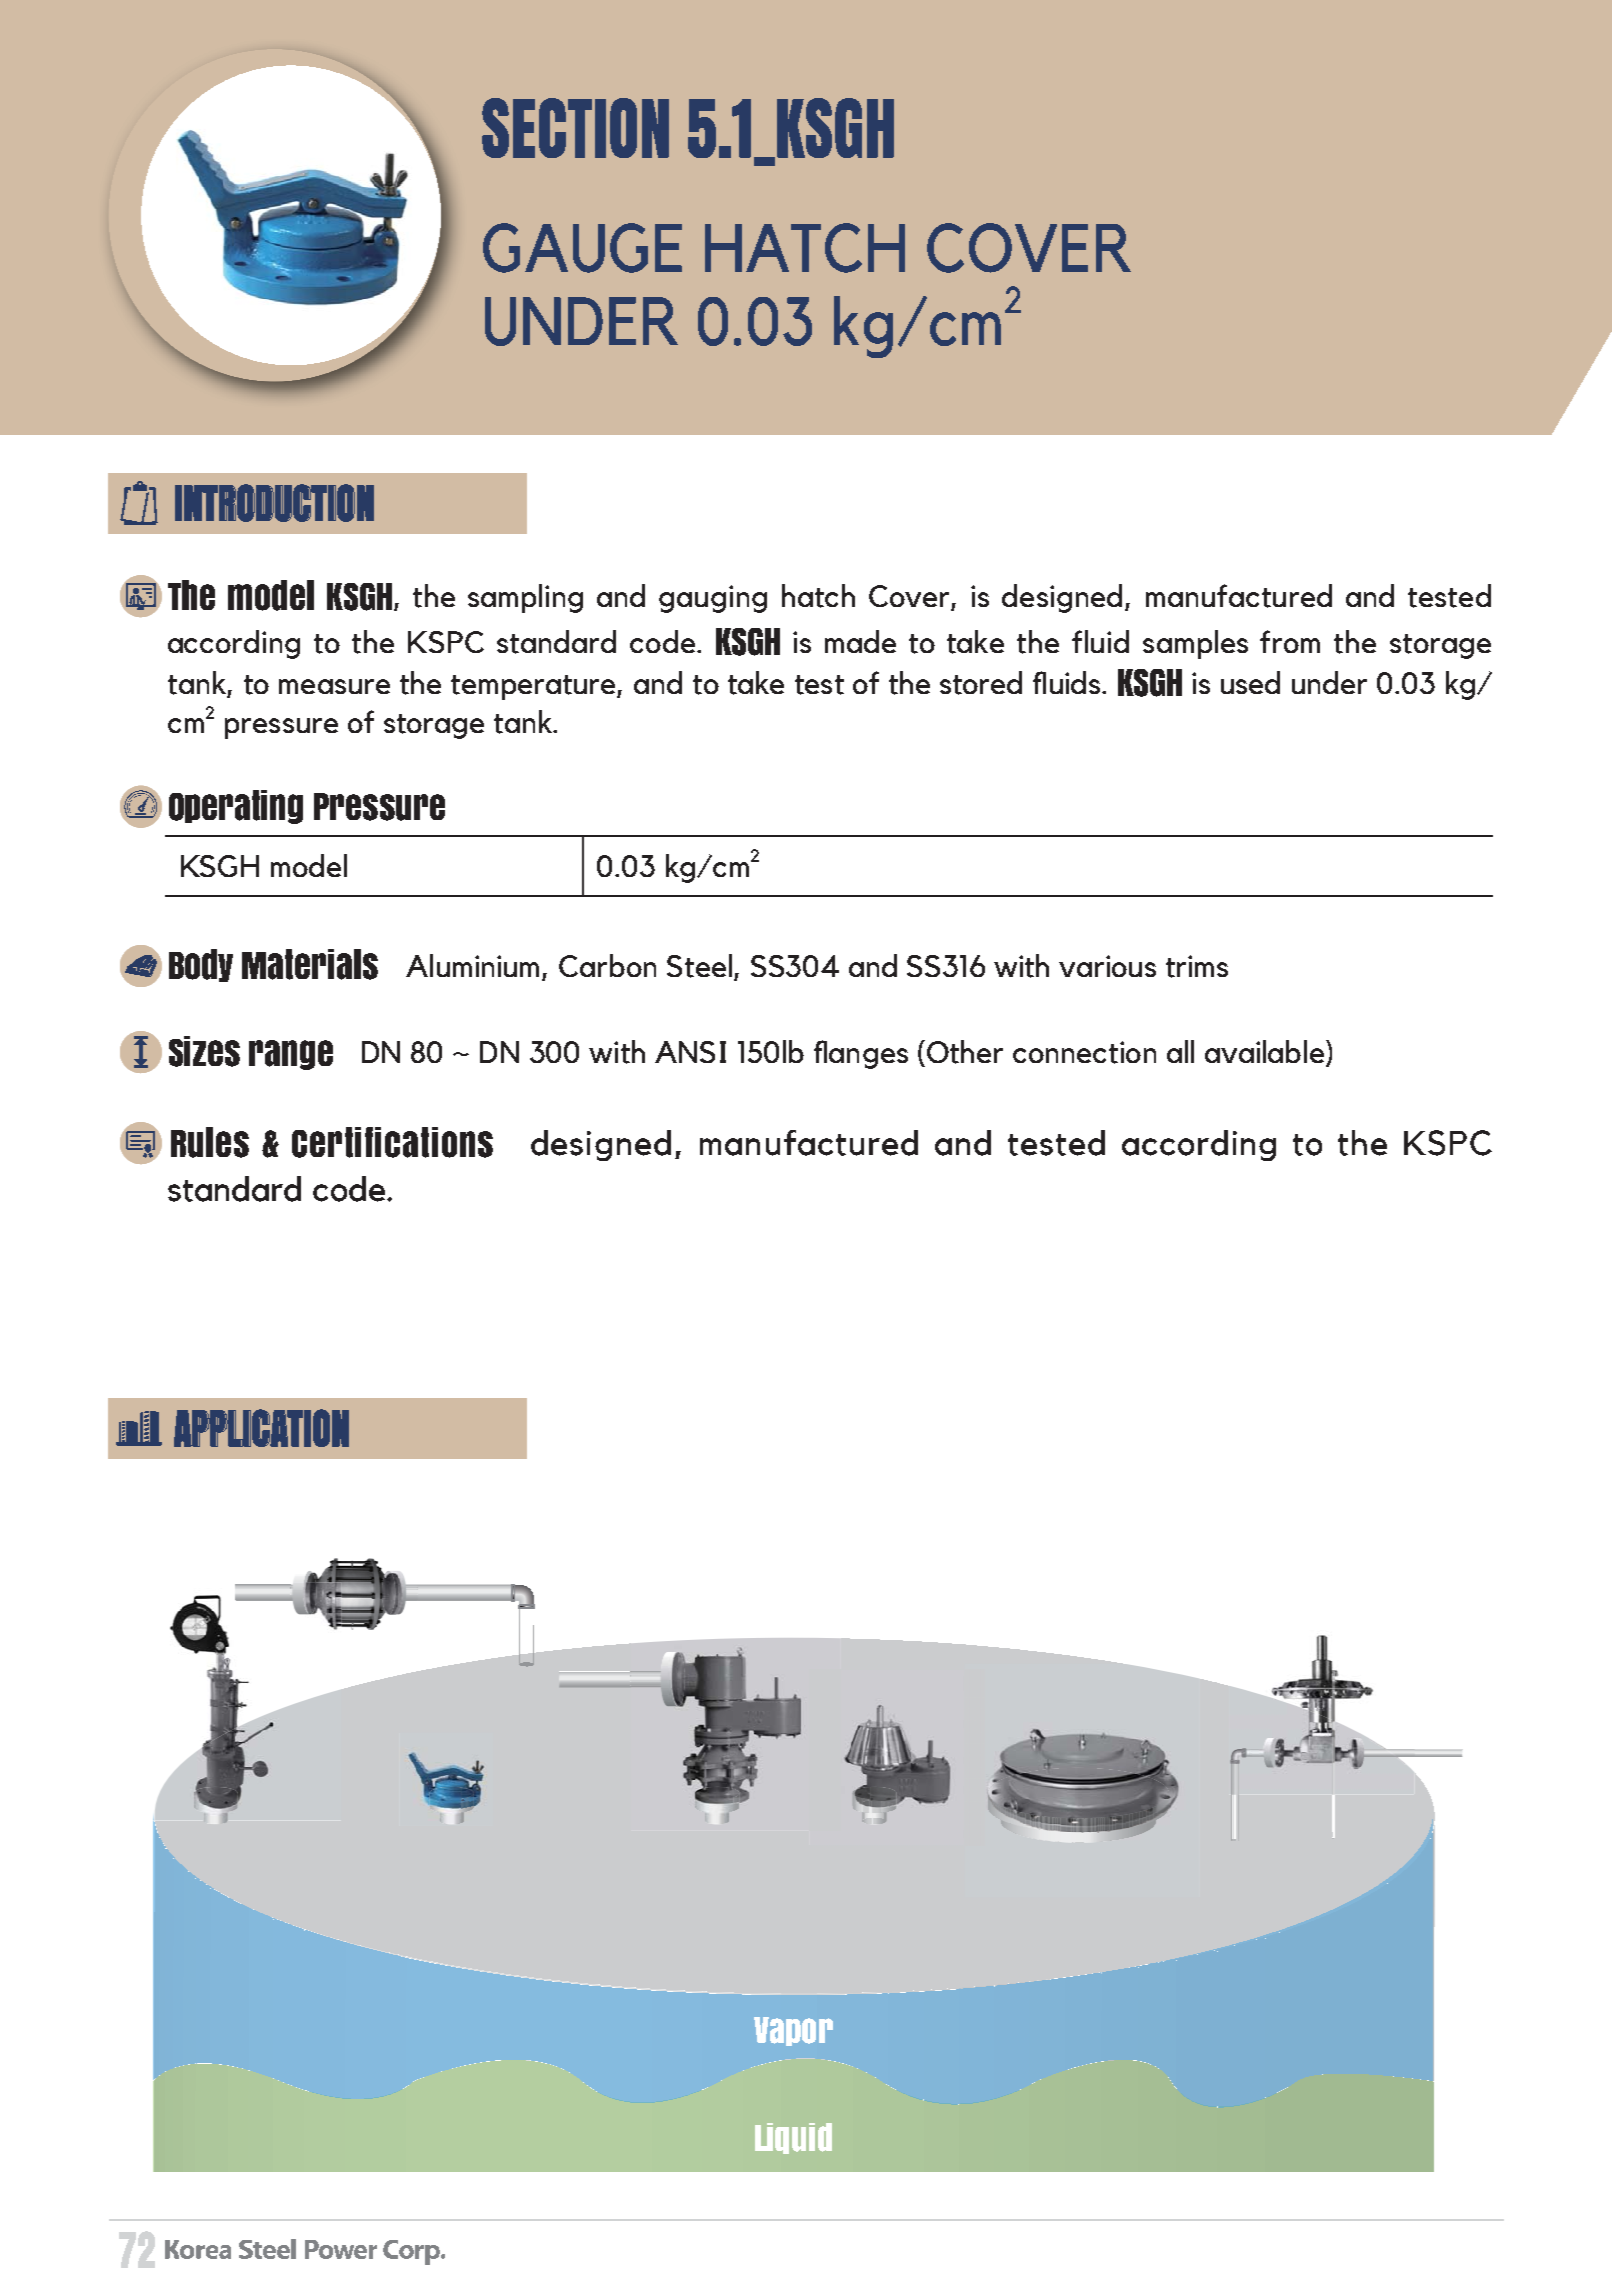  I want to click on samples, so click(1195, 644).
